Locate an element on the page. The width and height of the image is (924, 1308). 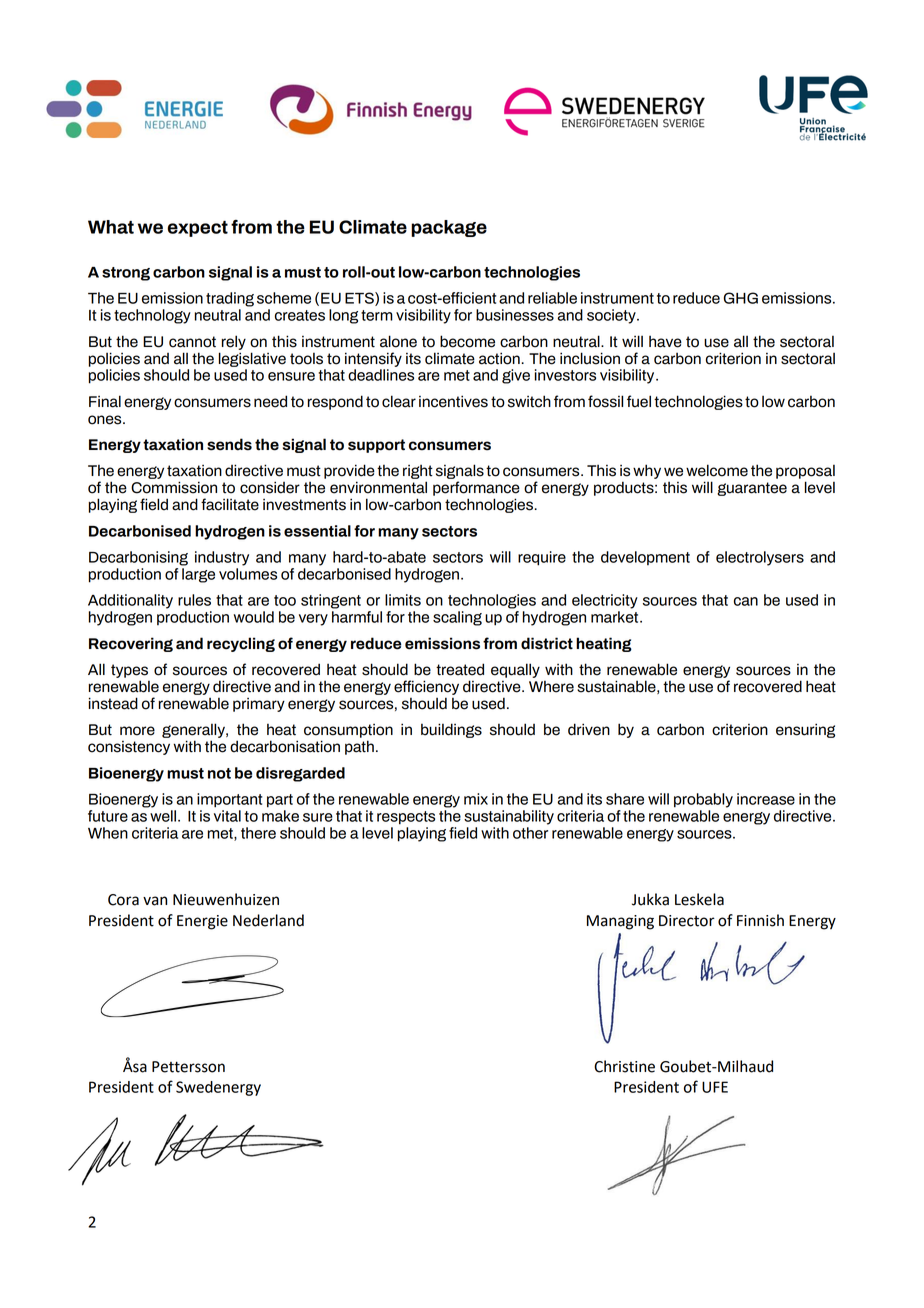
mix is located at coordinates (476, 799).
